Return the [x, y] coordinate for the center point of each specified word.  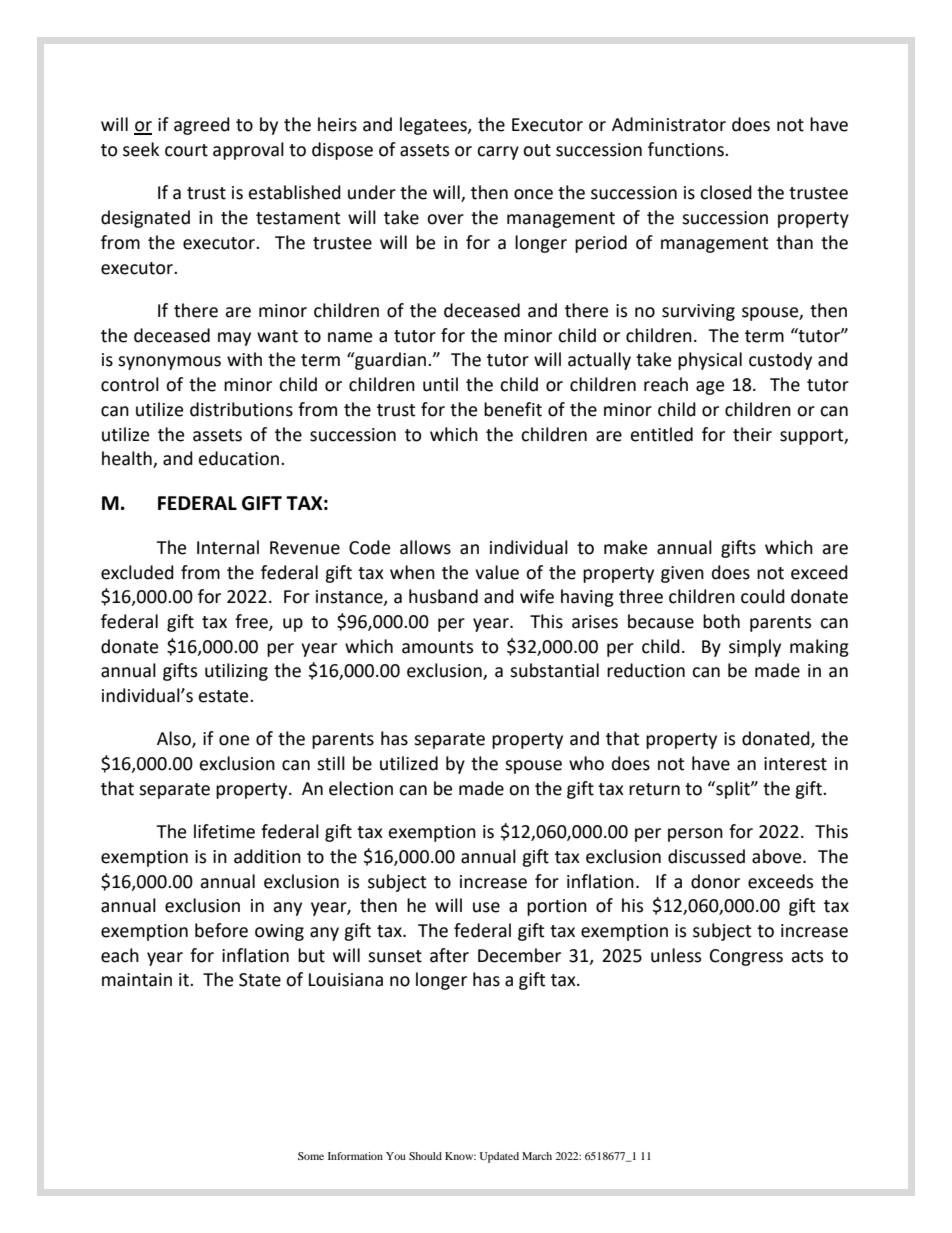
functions [687, 149]
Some [311, 1156]
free [252, 622]
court [186, 150]
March [537, 1156]
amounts [437, 647]
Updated [499, 1157]
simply [755, 648]
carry [498, 153]
